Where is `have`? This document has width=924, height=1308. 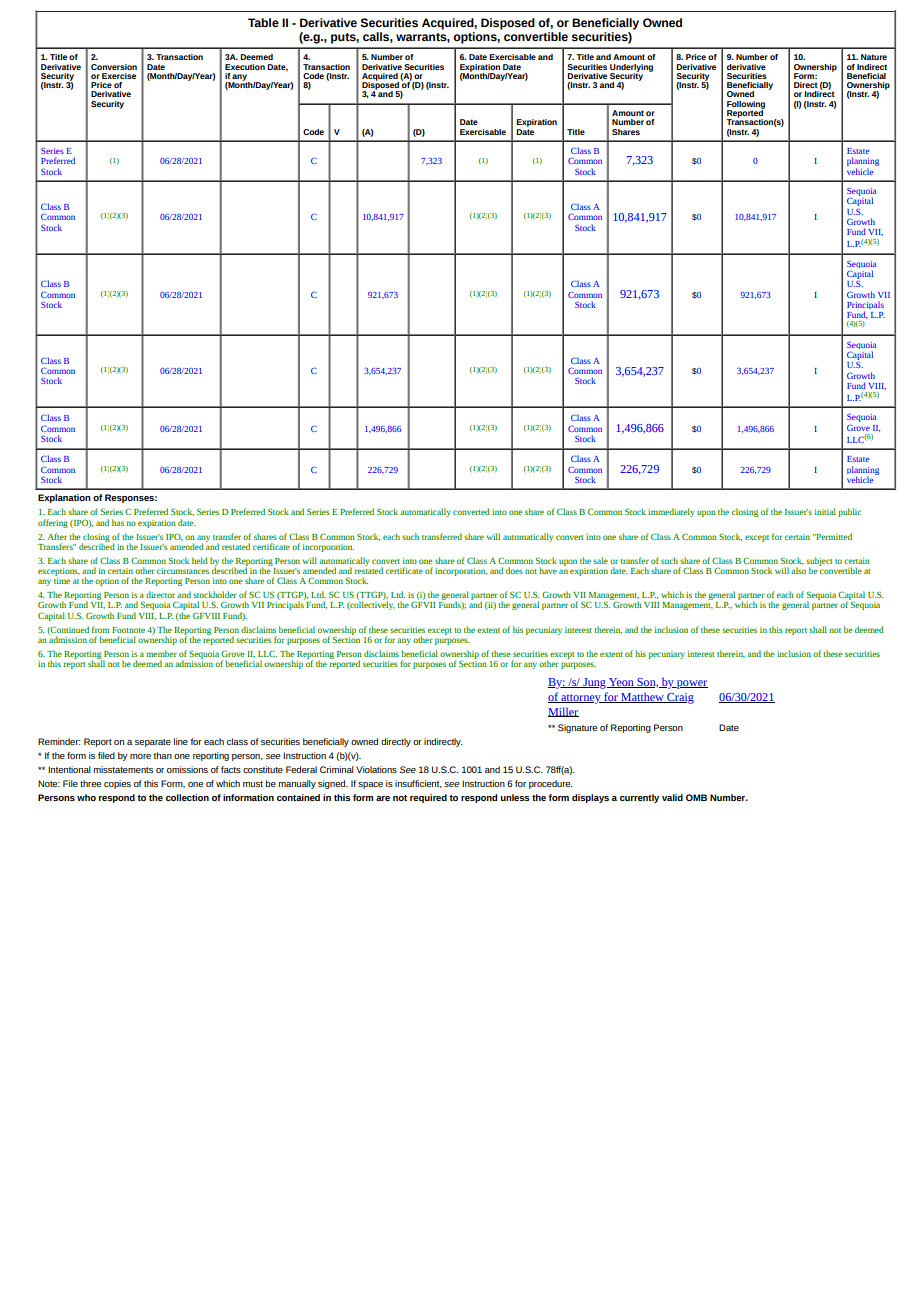
have is located at coordinates (548, 570).
